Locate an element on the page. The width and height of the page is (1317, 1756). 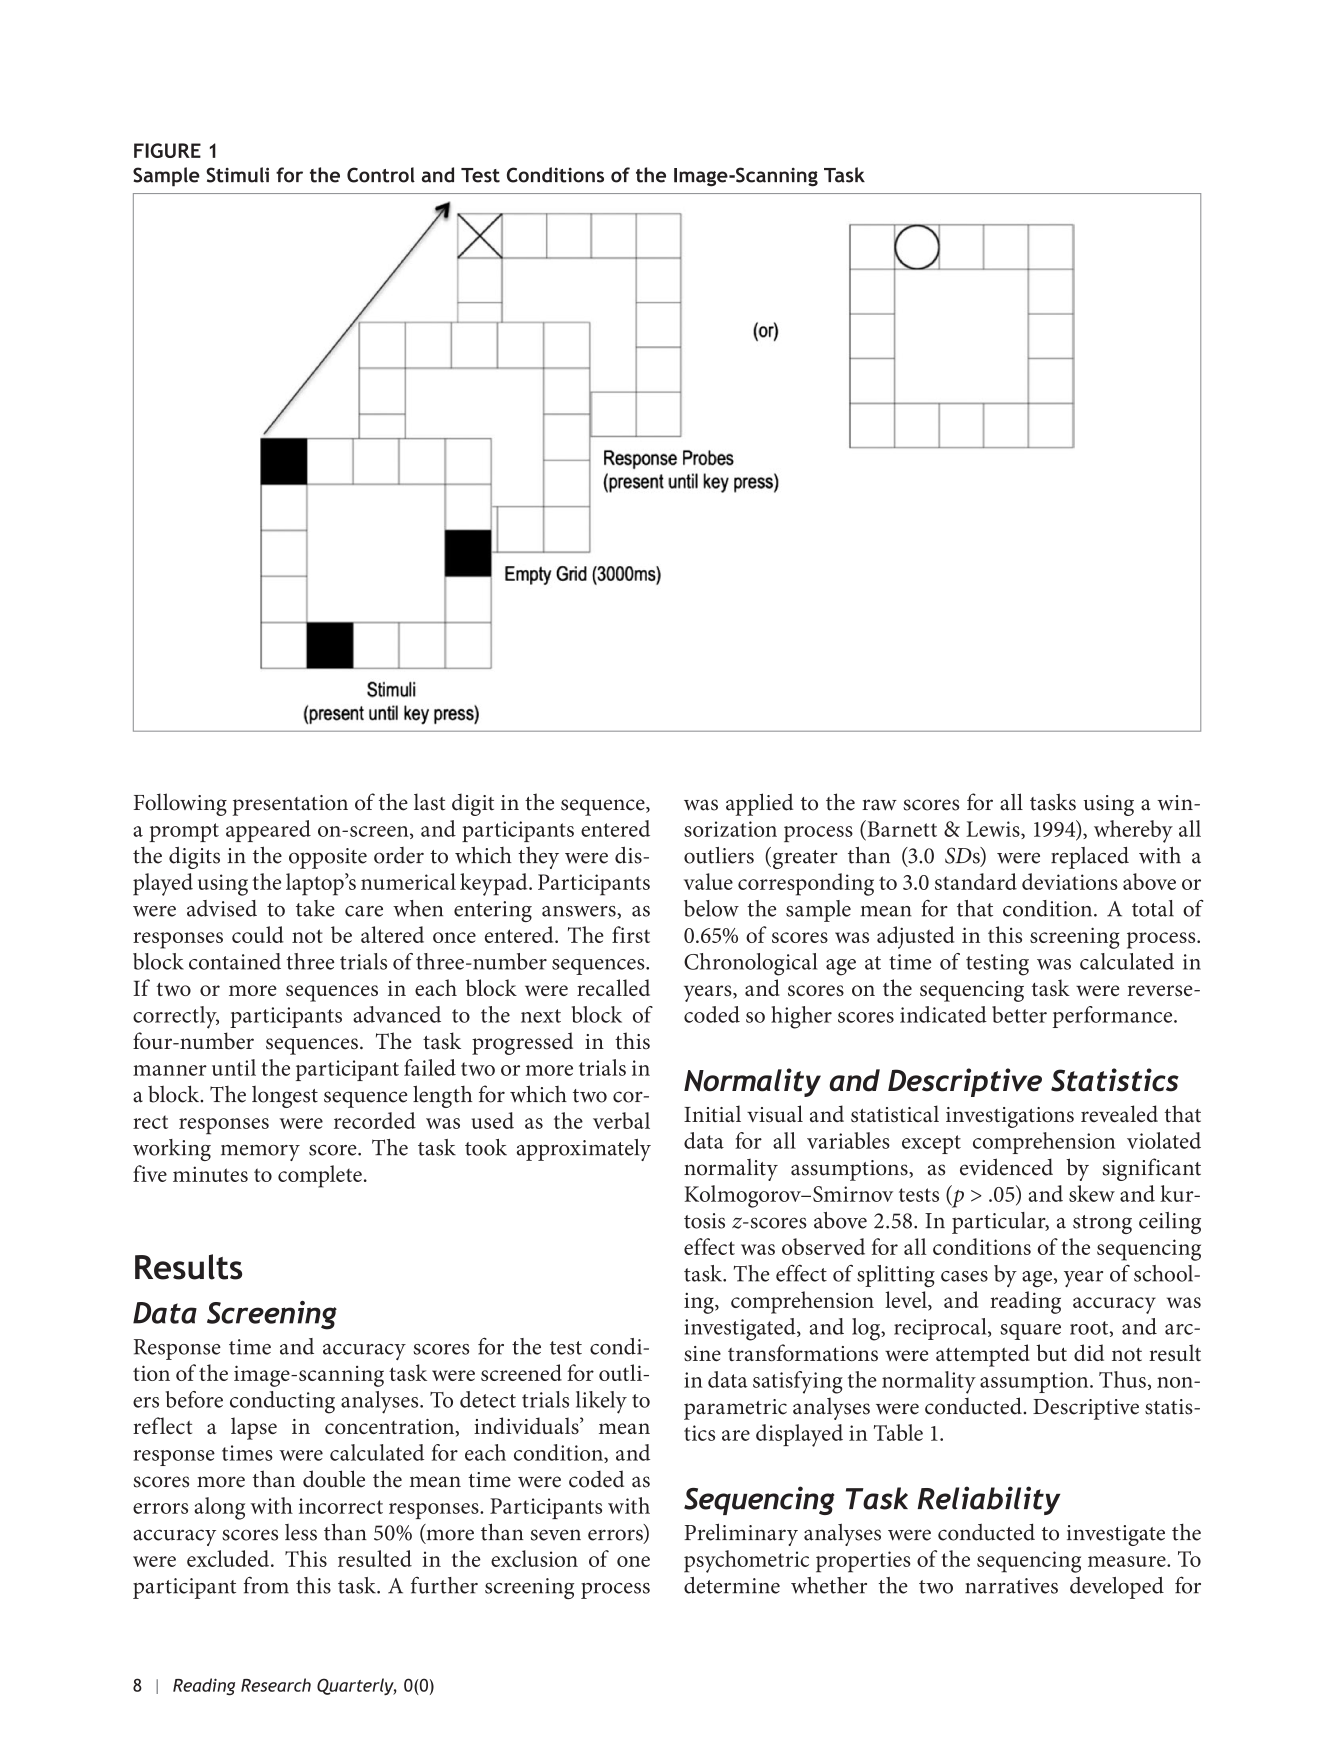
applied is located at coordinates (759, 804).
